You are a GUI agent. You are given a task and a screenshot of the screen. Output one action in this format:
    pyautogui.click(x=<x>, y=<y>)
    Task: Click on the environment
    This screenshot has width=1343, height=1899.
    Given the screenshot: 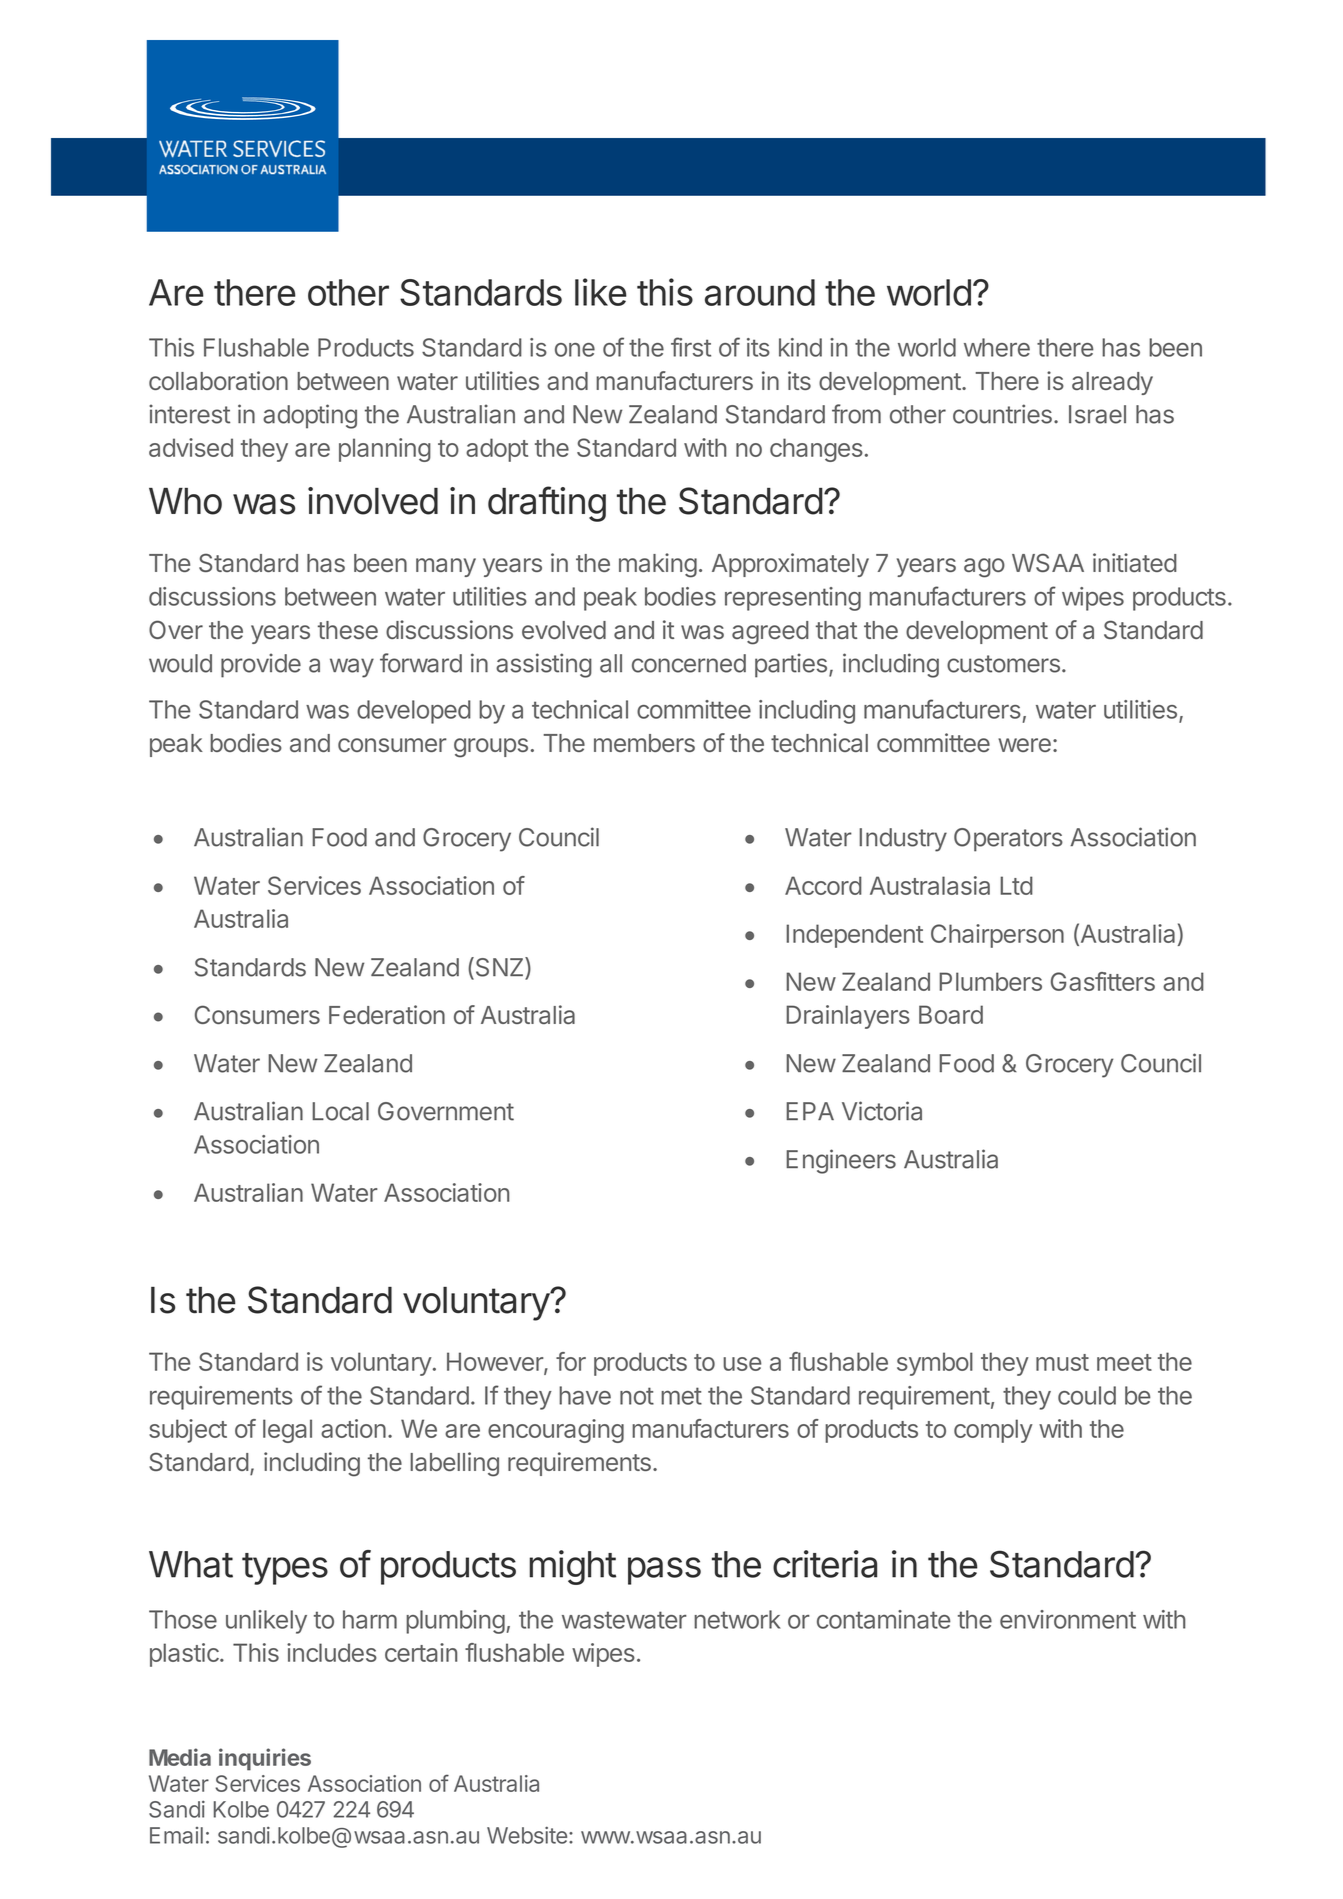 What is the action you would take?
    pyautogui.click(x=1068, y=1619)
